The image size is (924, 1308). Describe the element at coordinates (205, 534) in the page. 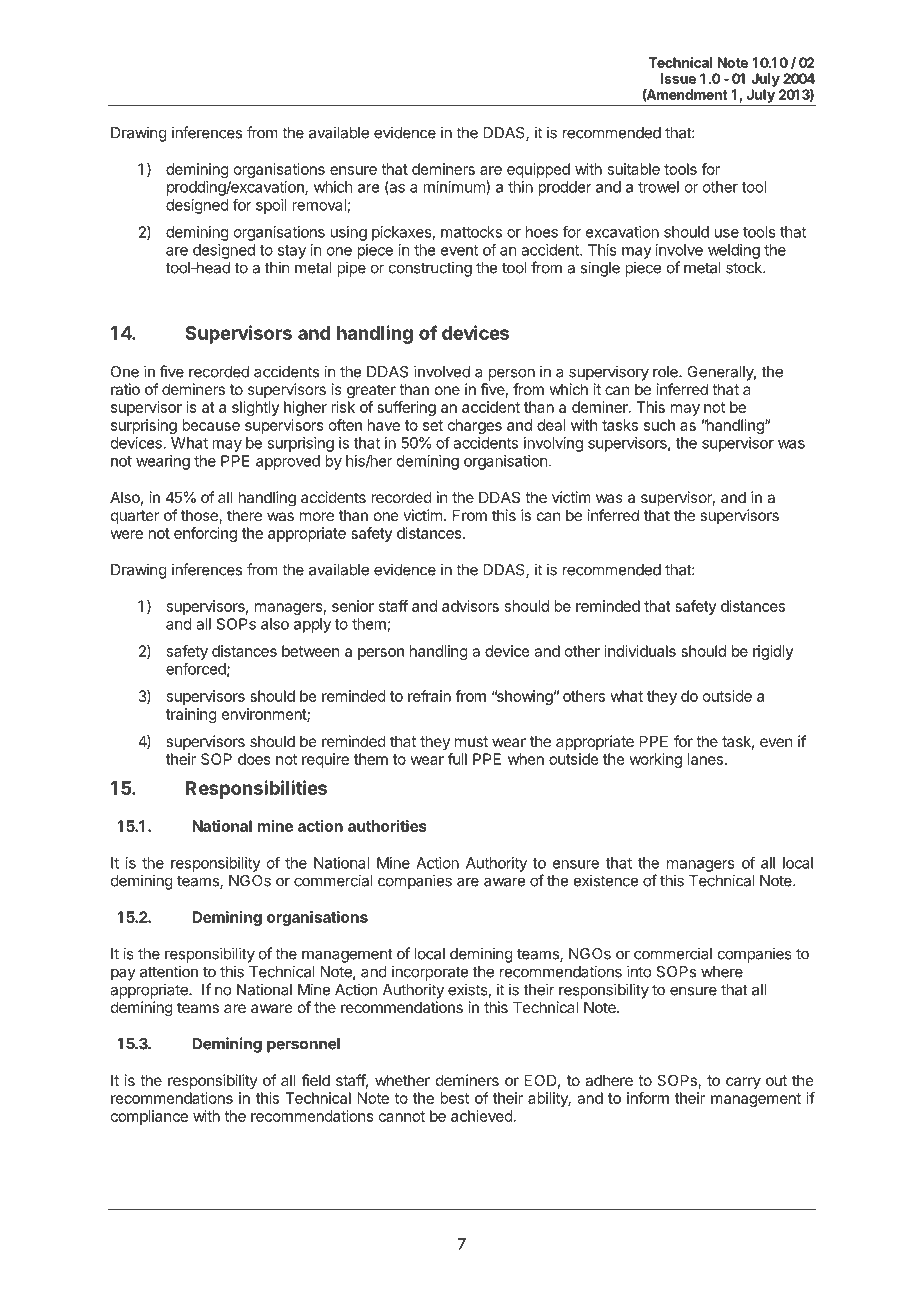

I see `enforcing` at that location.
